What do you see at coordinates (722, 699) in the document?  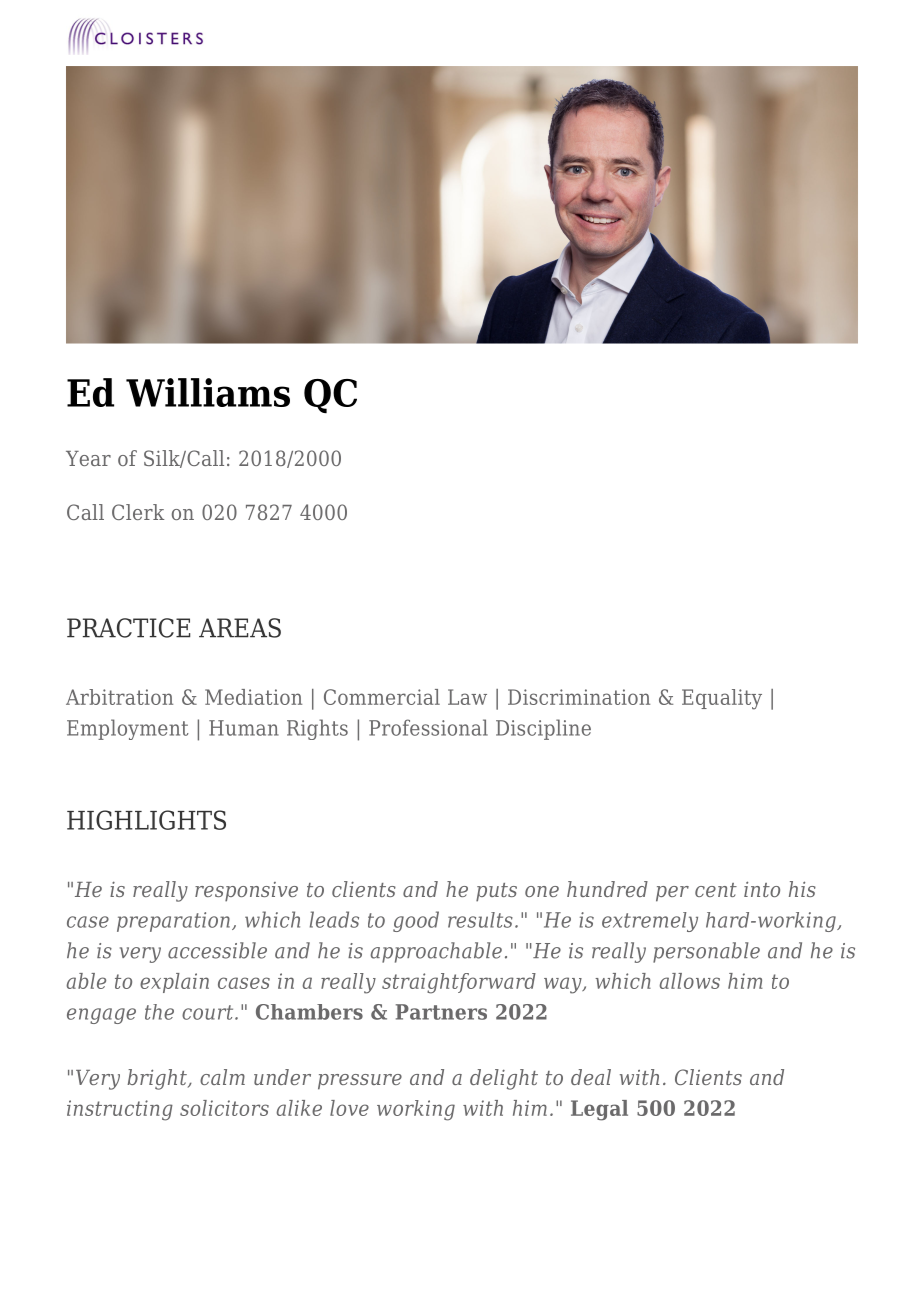 I see `Equality` at bounding box center [722, 699].
